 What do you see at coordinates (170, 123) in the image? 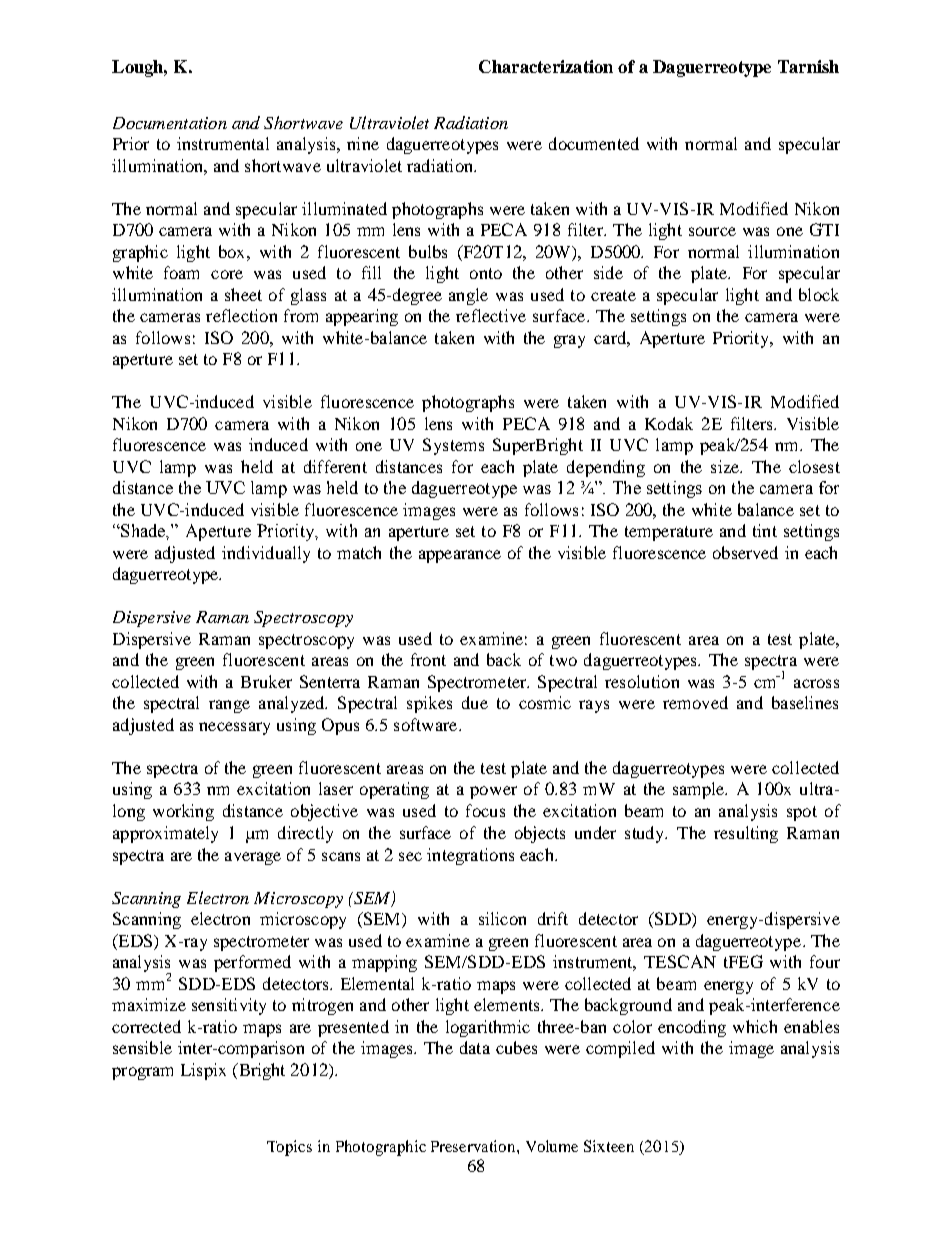
I see `Documentation` at bounding box center [170, 123].
